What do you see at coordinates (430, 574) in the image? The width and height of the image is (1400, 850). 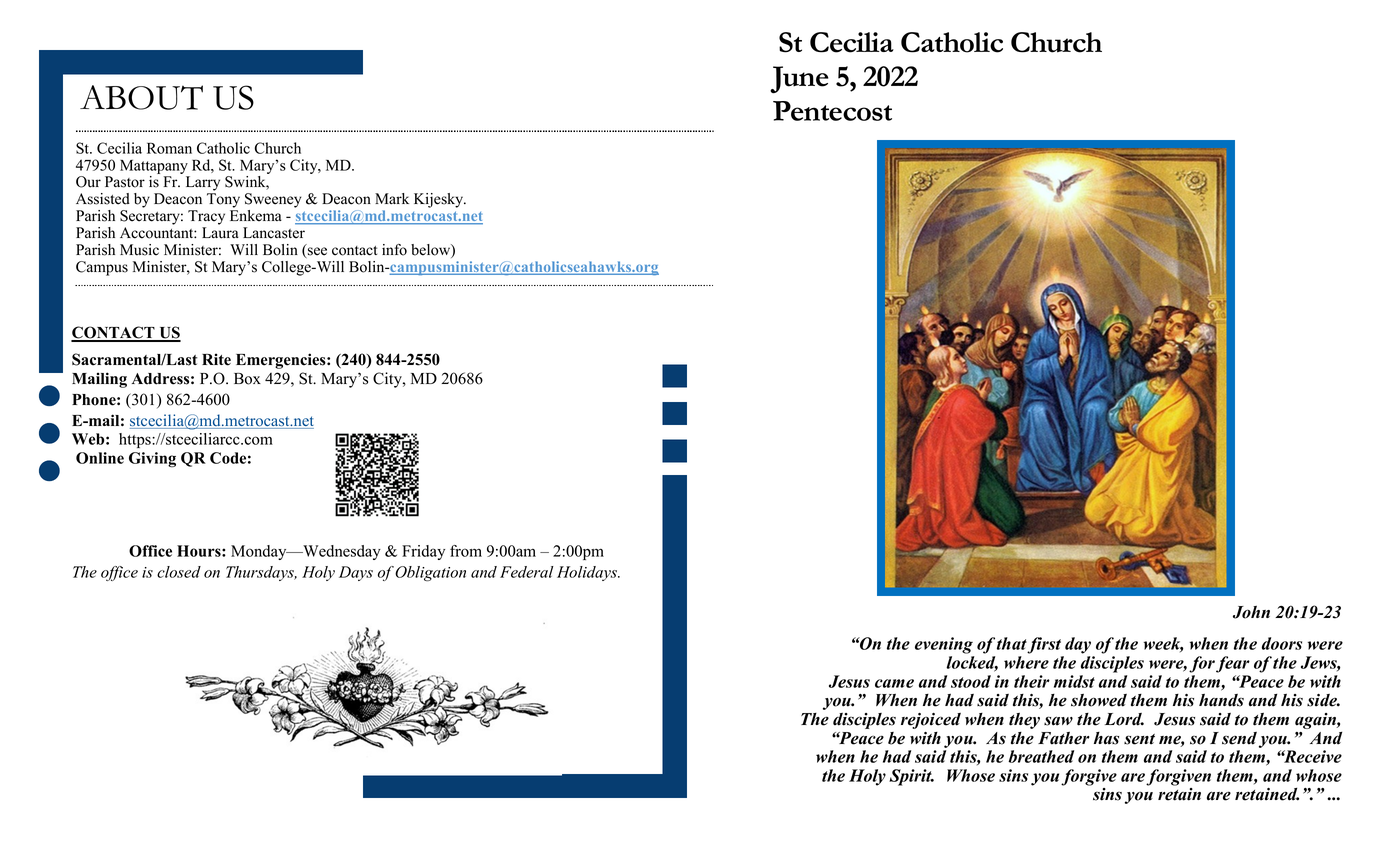 I see `Obligation` at bounding box center [430, 574].
